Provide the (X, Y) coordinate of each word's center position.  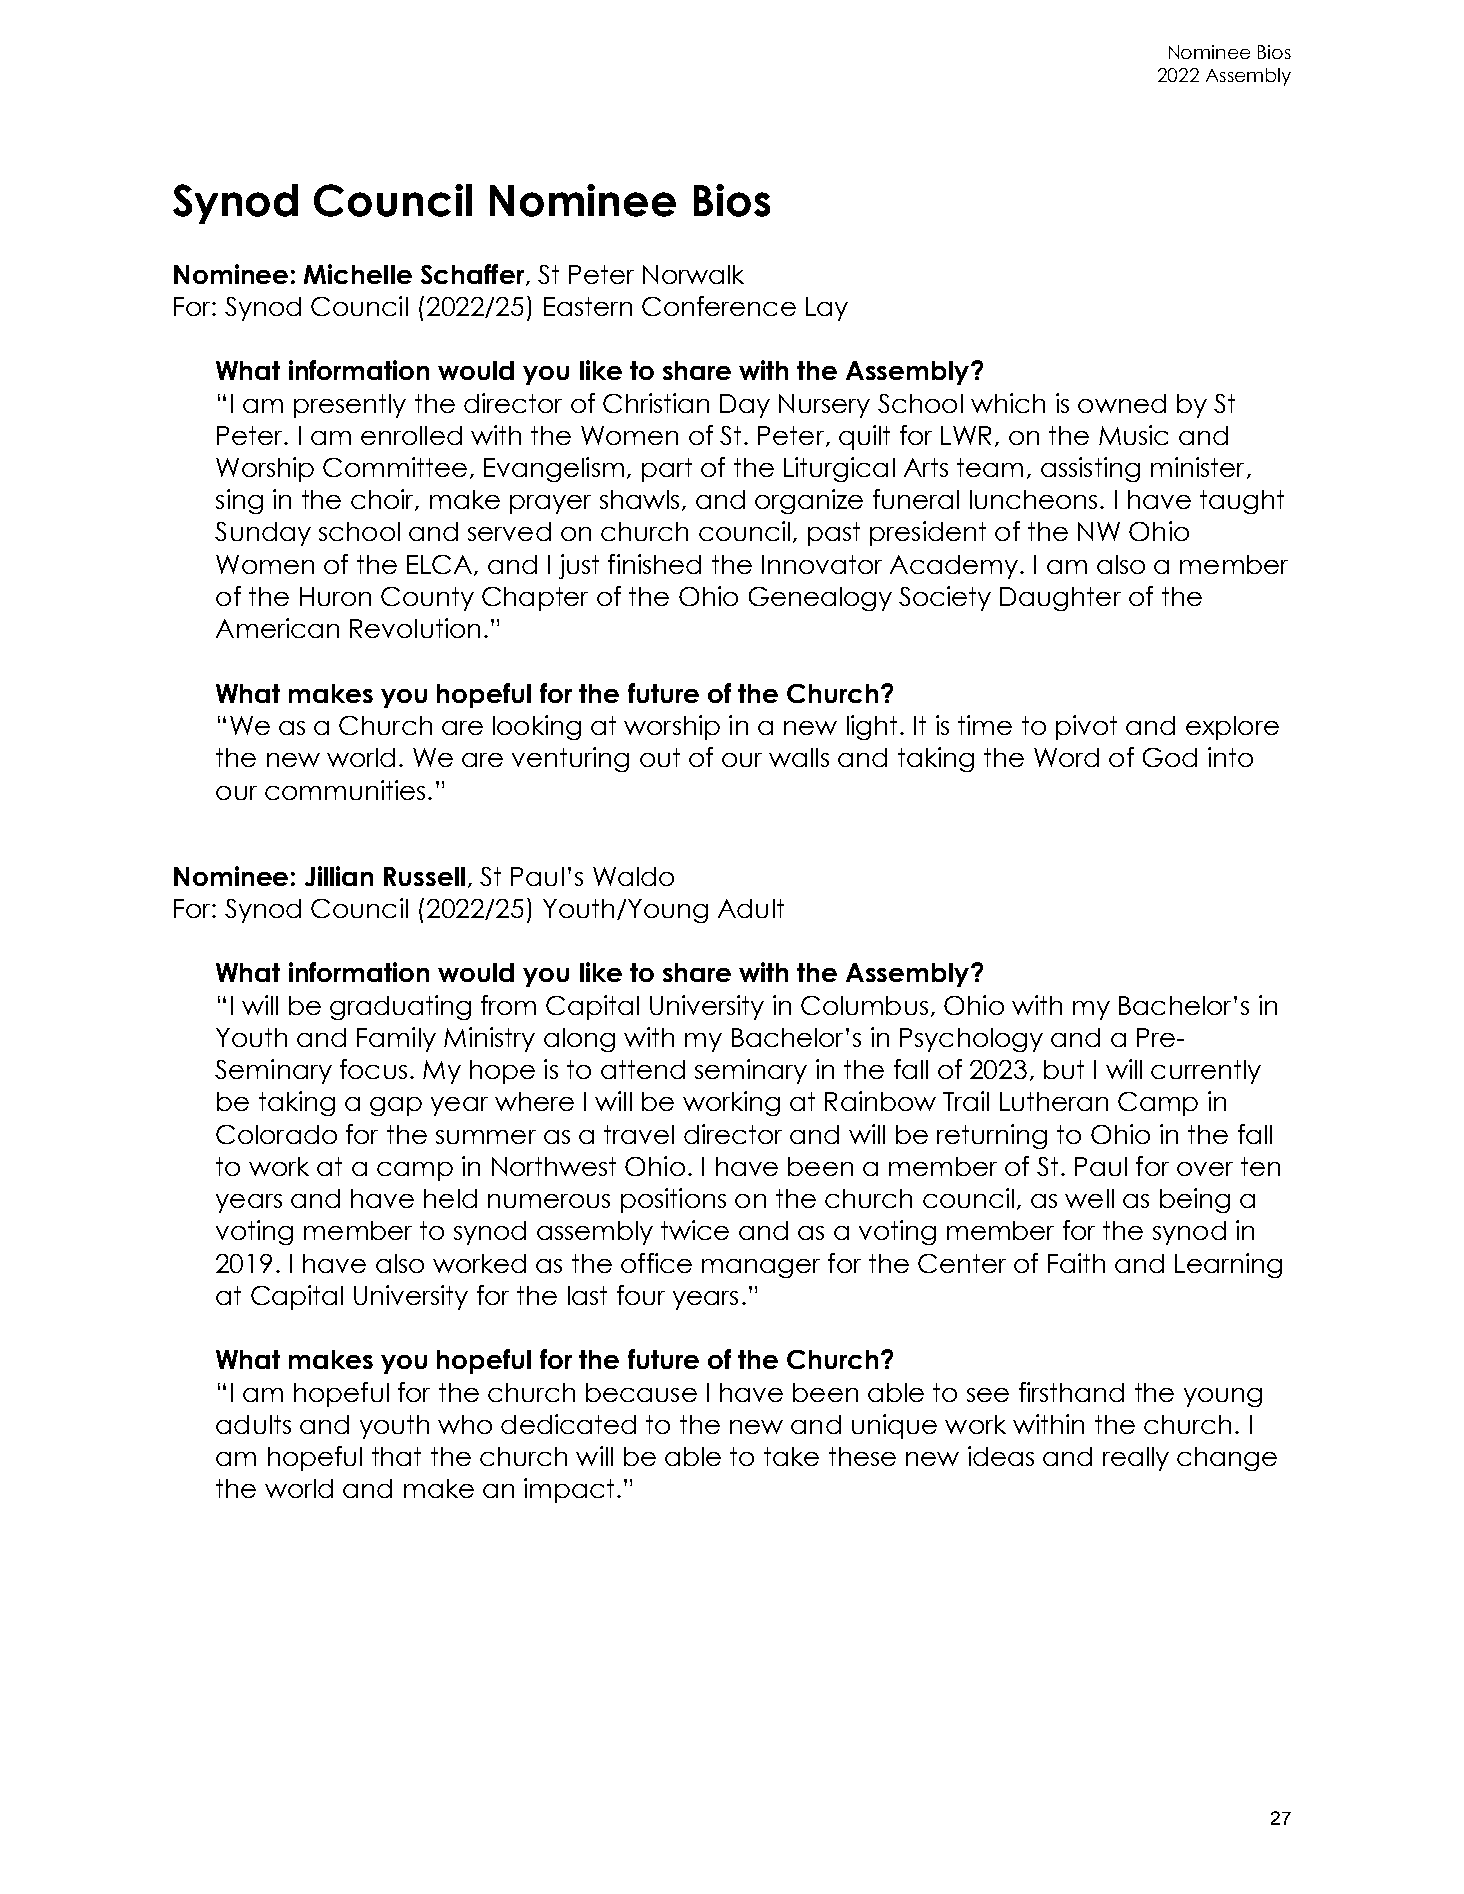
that (396, 1456)
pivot (1086, 727)
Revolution (415, 628)
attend (643, 1069)
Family (396, 1039)
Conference (719, 306)
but (1064, 1069)
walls (799, 757)
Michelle (358, 274)
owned (1122, 403)
